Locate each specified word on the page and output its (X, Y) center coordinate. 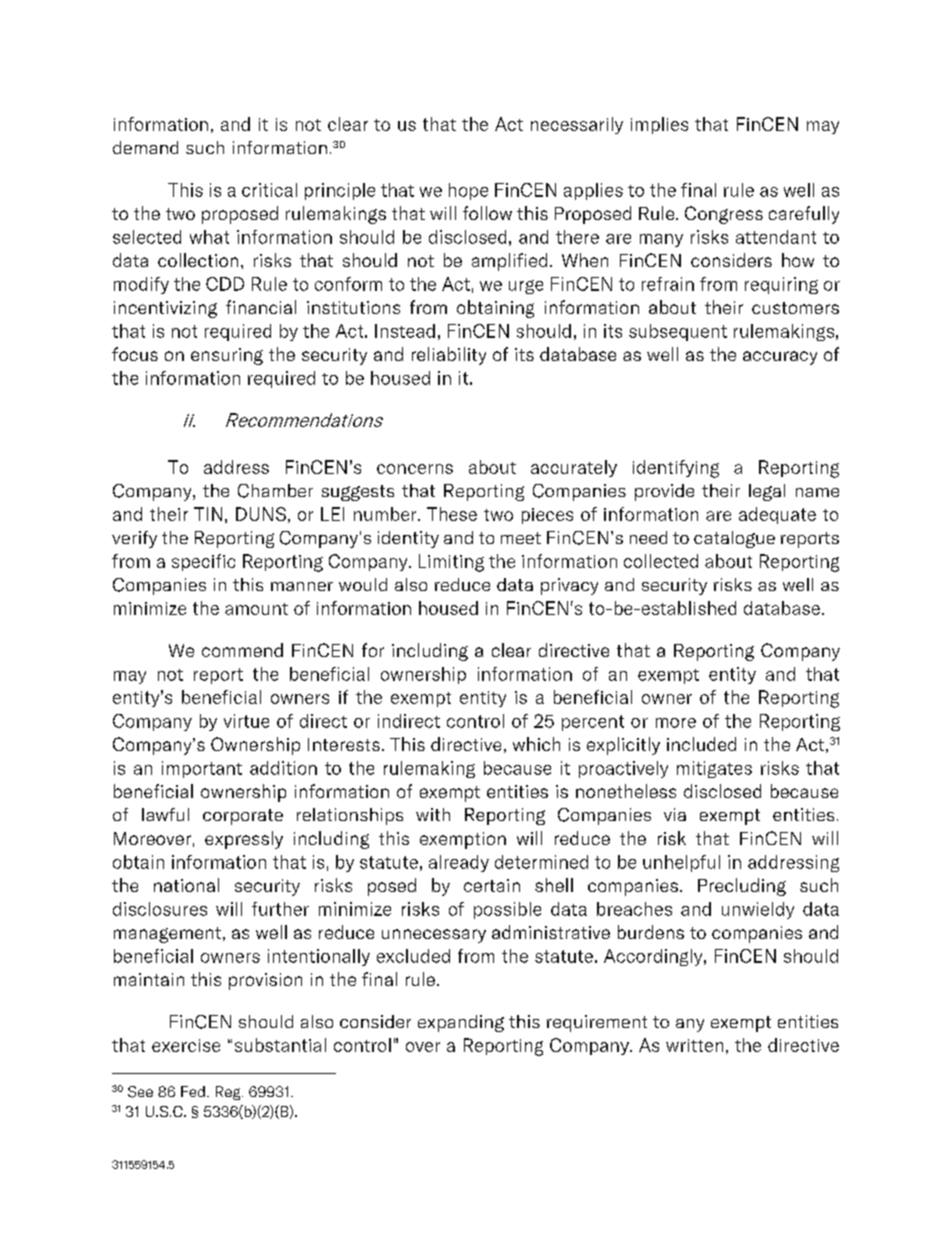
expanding (461, 1023)
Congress (724, 215)
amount (256, 609)
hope (468, 191)
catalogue (734, 539)
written (694, 1045)
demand (145, 147)
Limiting (451, 563)
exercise (186, 1045)
